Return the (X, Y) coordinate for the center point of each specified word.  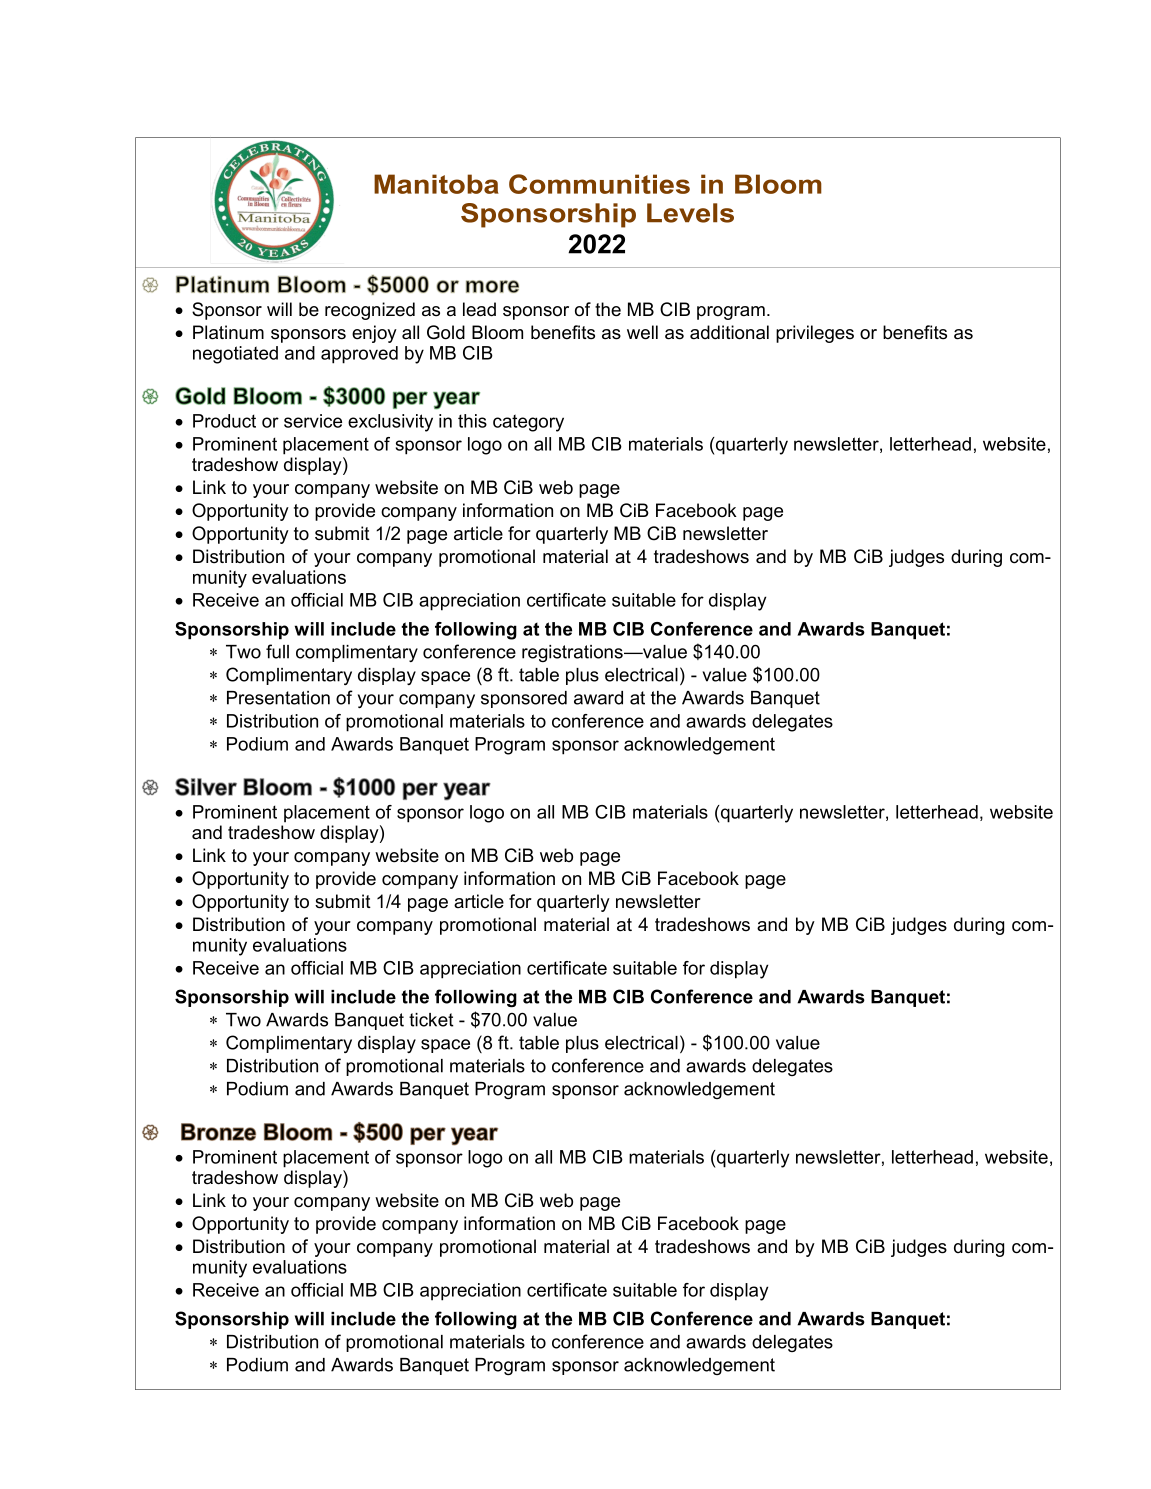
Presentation (278, 698)
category (528, 423)
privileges (815, 334)
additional (729, 332)
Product (224, 421)
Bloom (497, 332)
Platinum (228, 332)
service (313, 421)
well (642, 332)
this (472, 421)
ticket (431, 1020)
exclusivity (390, 423)
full (277, 651)
